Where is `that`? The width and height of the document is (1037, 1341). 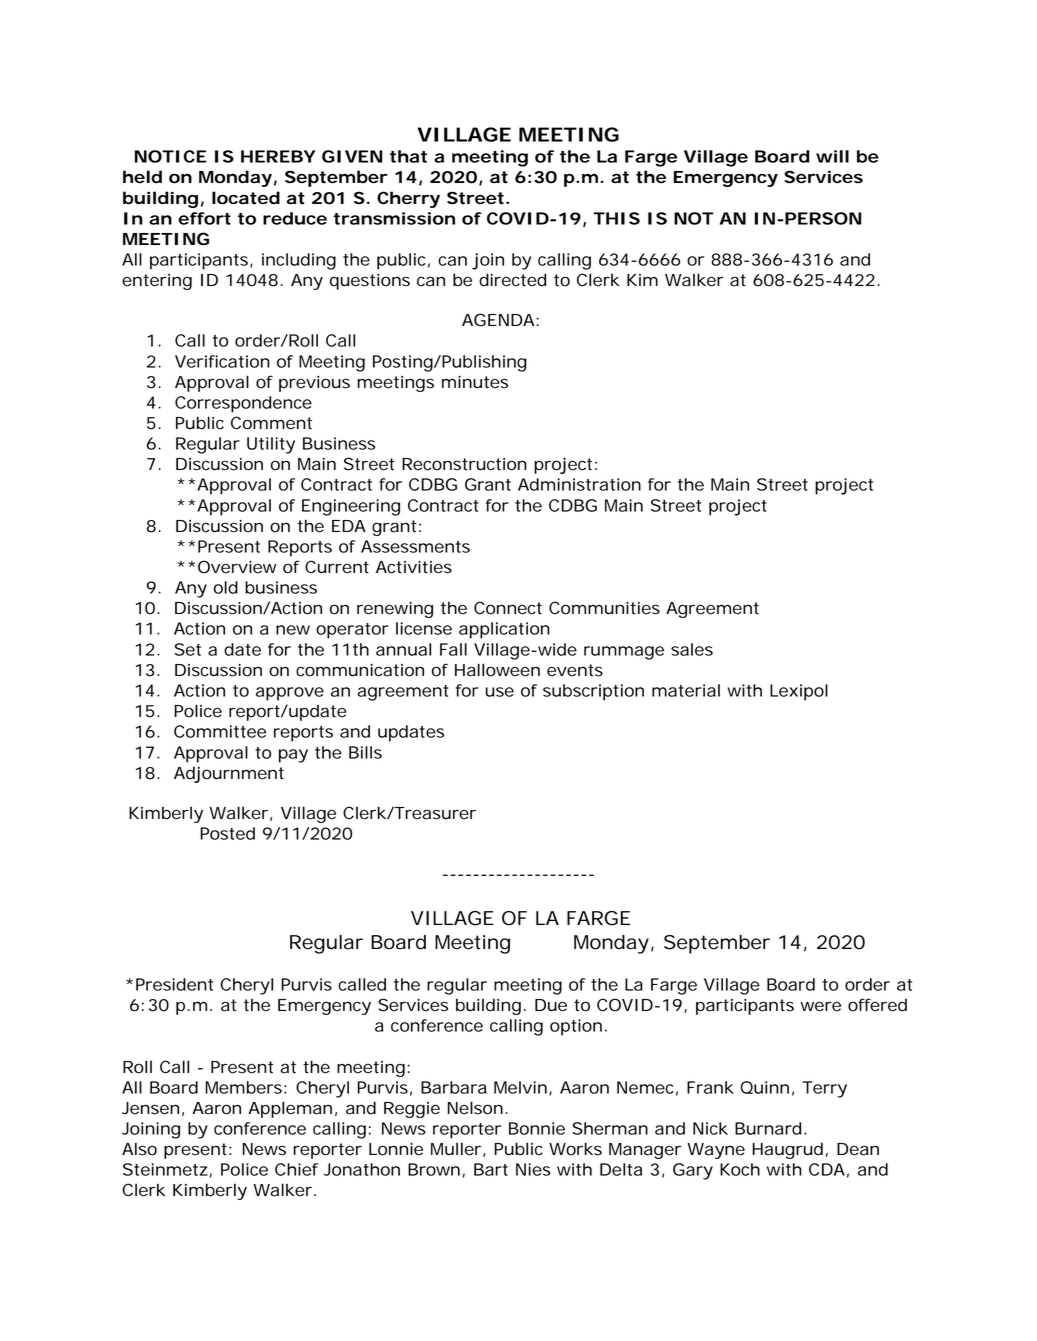 that is located at coordinates (408, 156).
